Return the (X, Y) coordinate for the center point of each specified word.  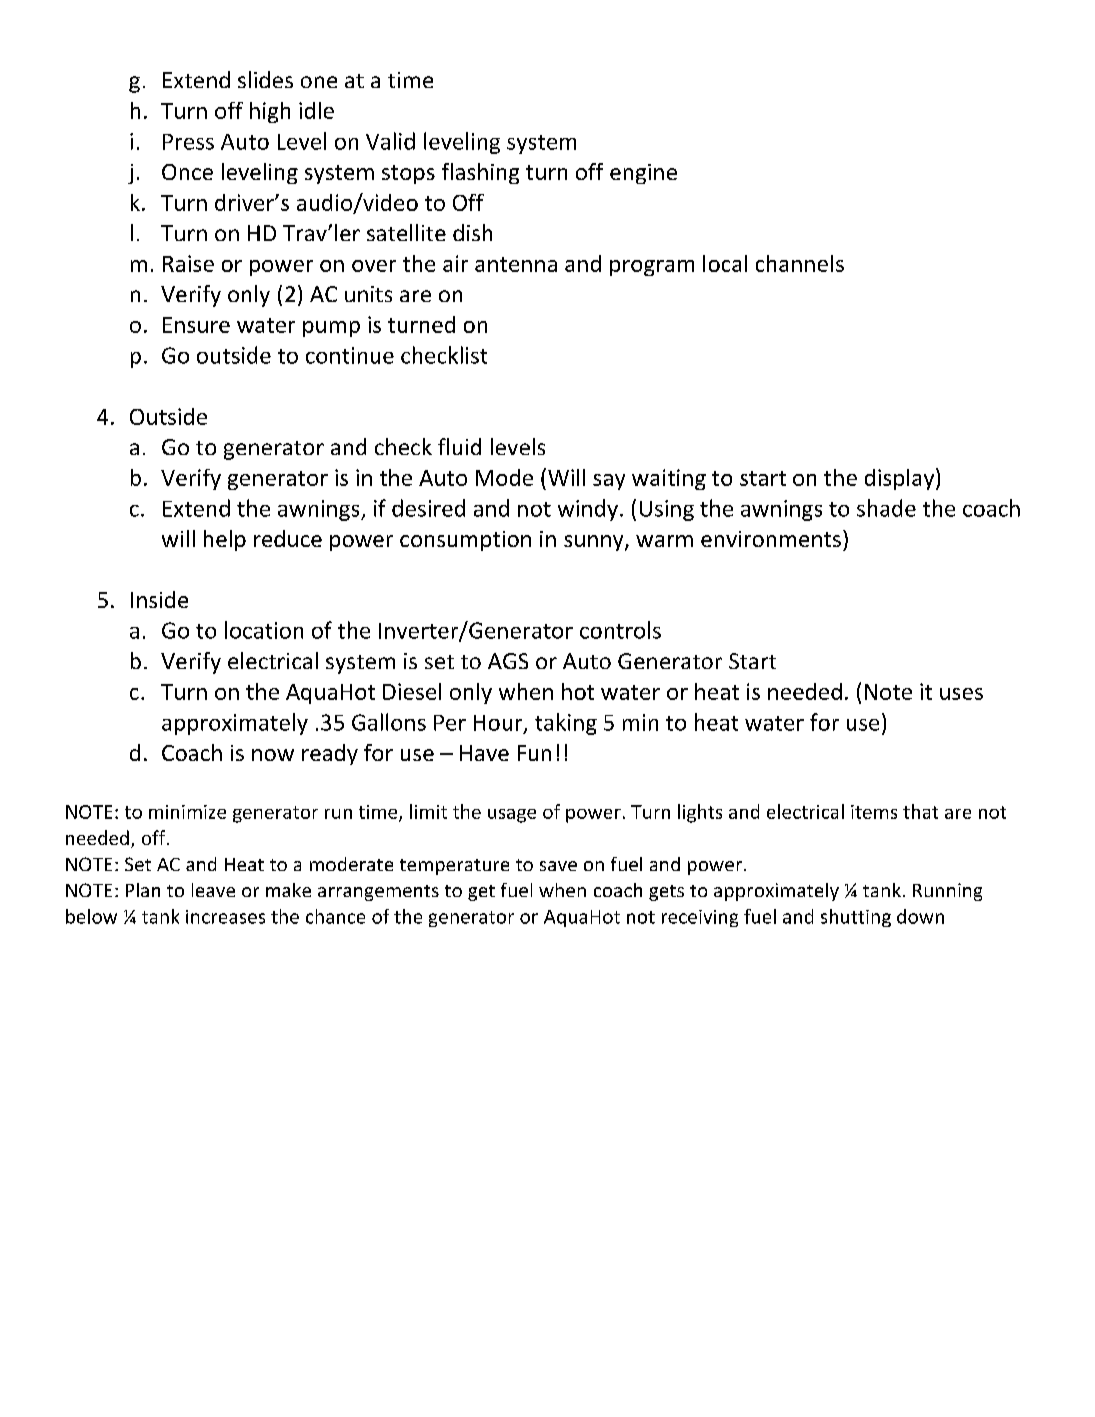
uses (961, 694)
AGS (508, 661)
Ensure (196, 325)
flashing (480, 173)
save (558, 866)
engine (643, 174)
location (264, 630)
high (270, 112)
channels (800, 263)
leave (213, 890)
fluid (459, 446)
